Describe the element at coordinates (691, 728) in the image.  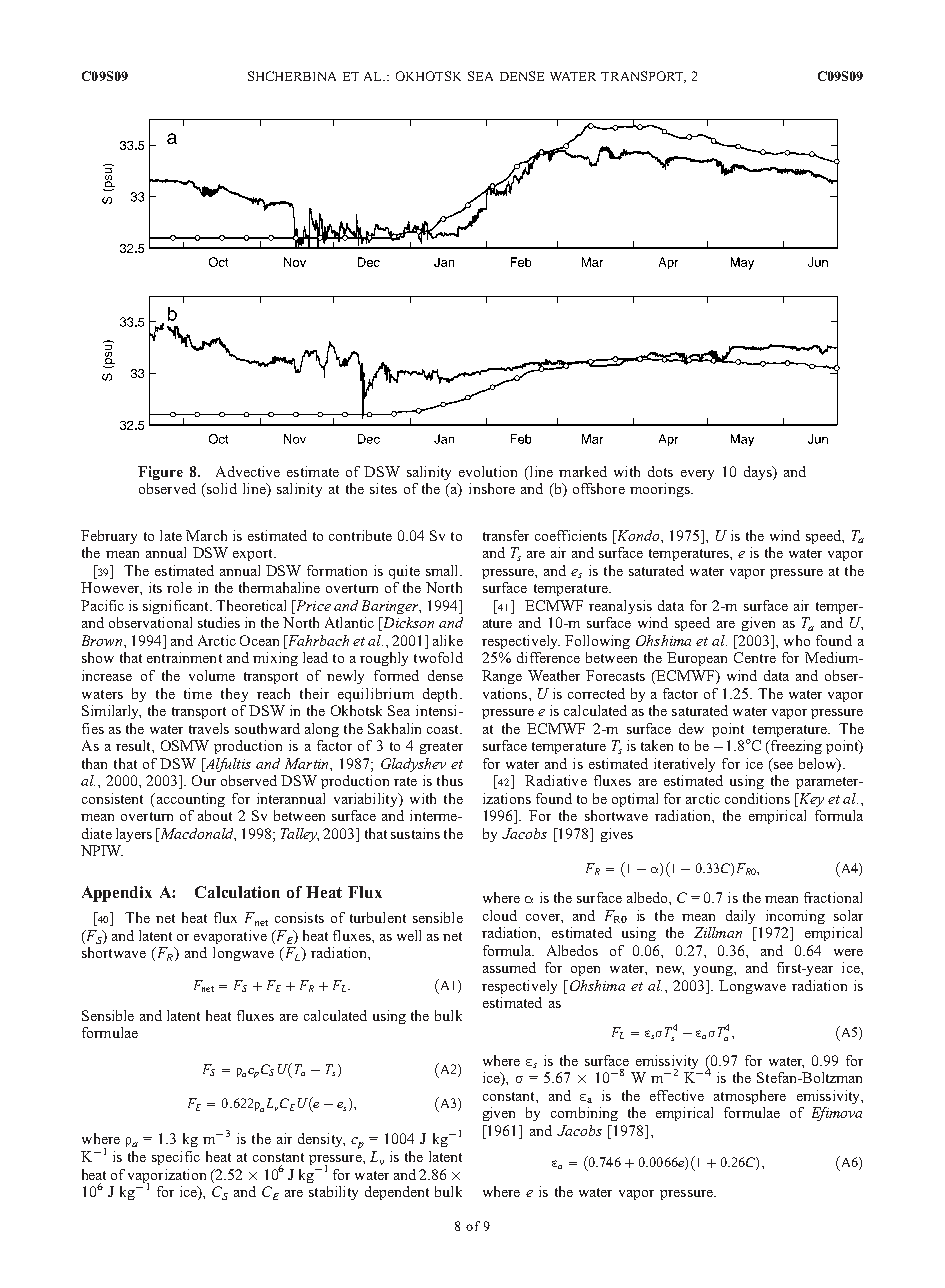
I see `dew` at that location.
